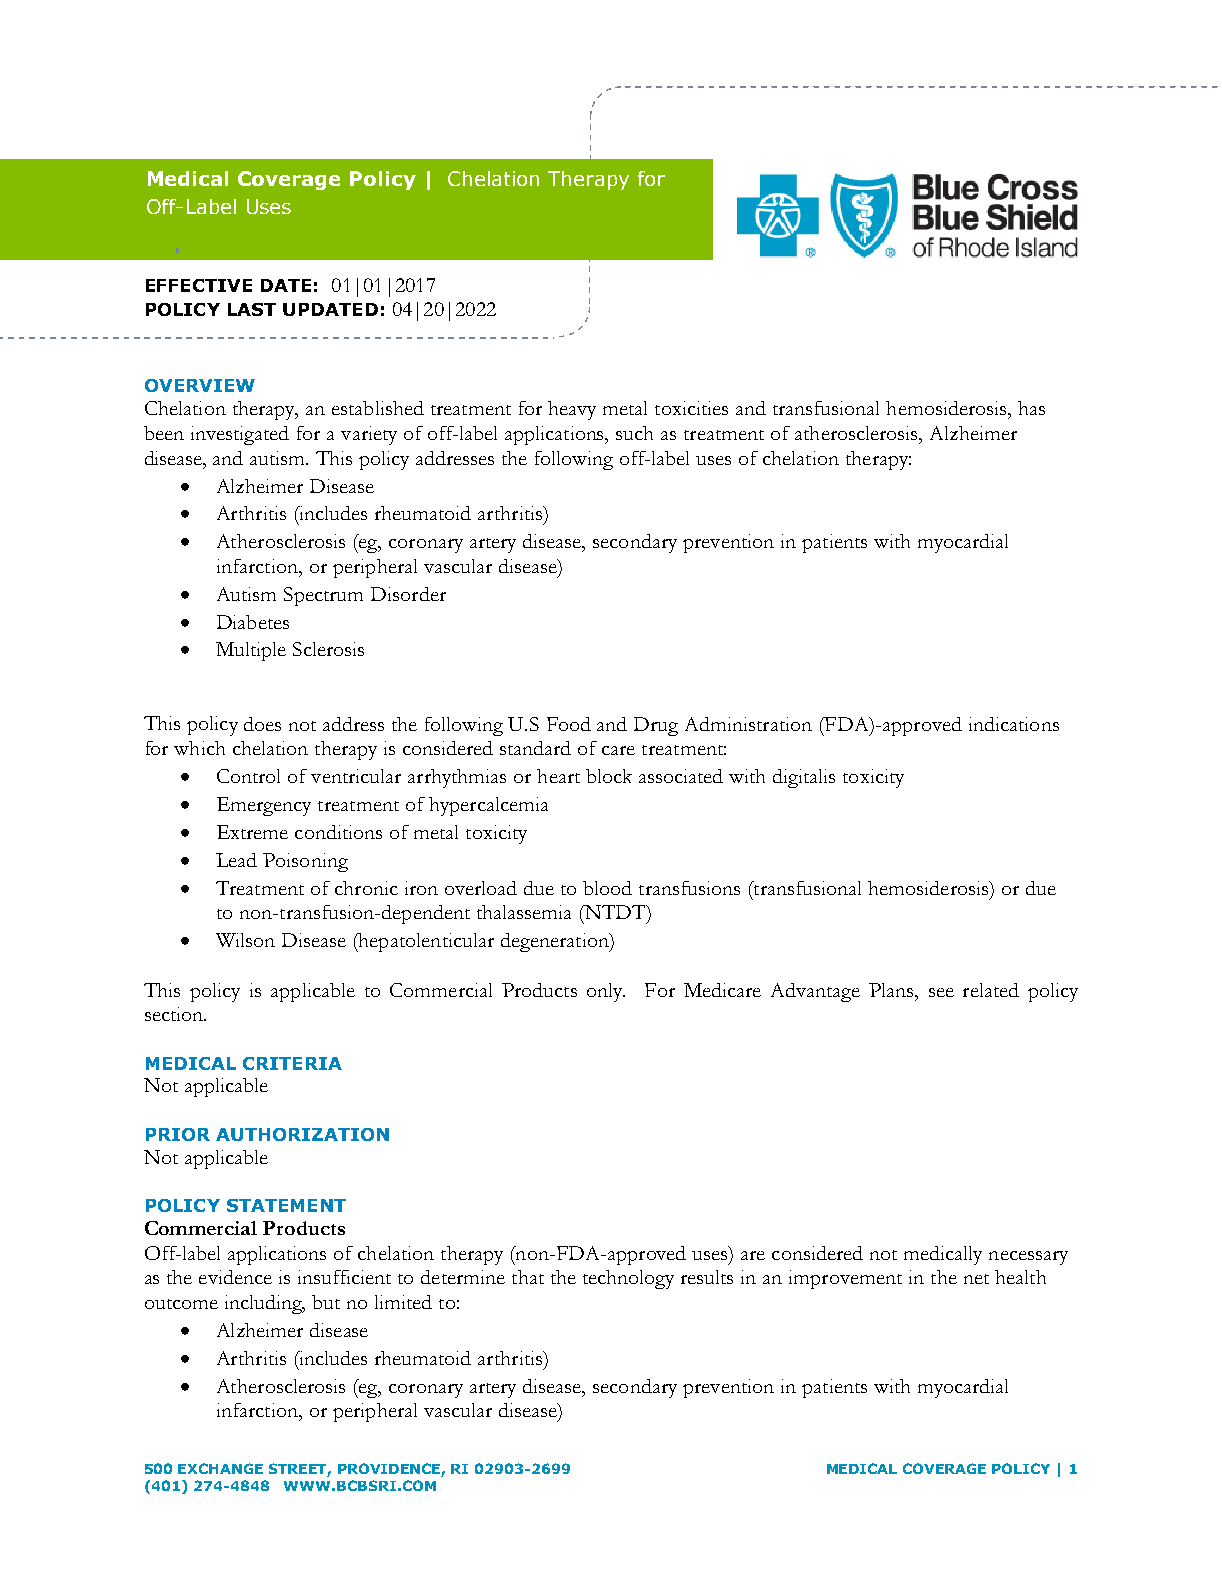 The image size is (1222, 1581). Describe the element at coordinates (236, 860) in the image. I see `Lead` at that location.
